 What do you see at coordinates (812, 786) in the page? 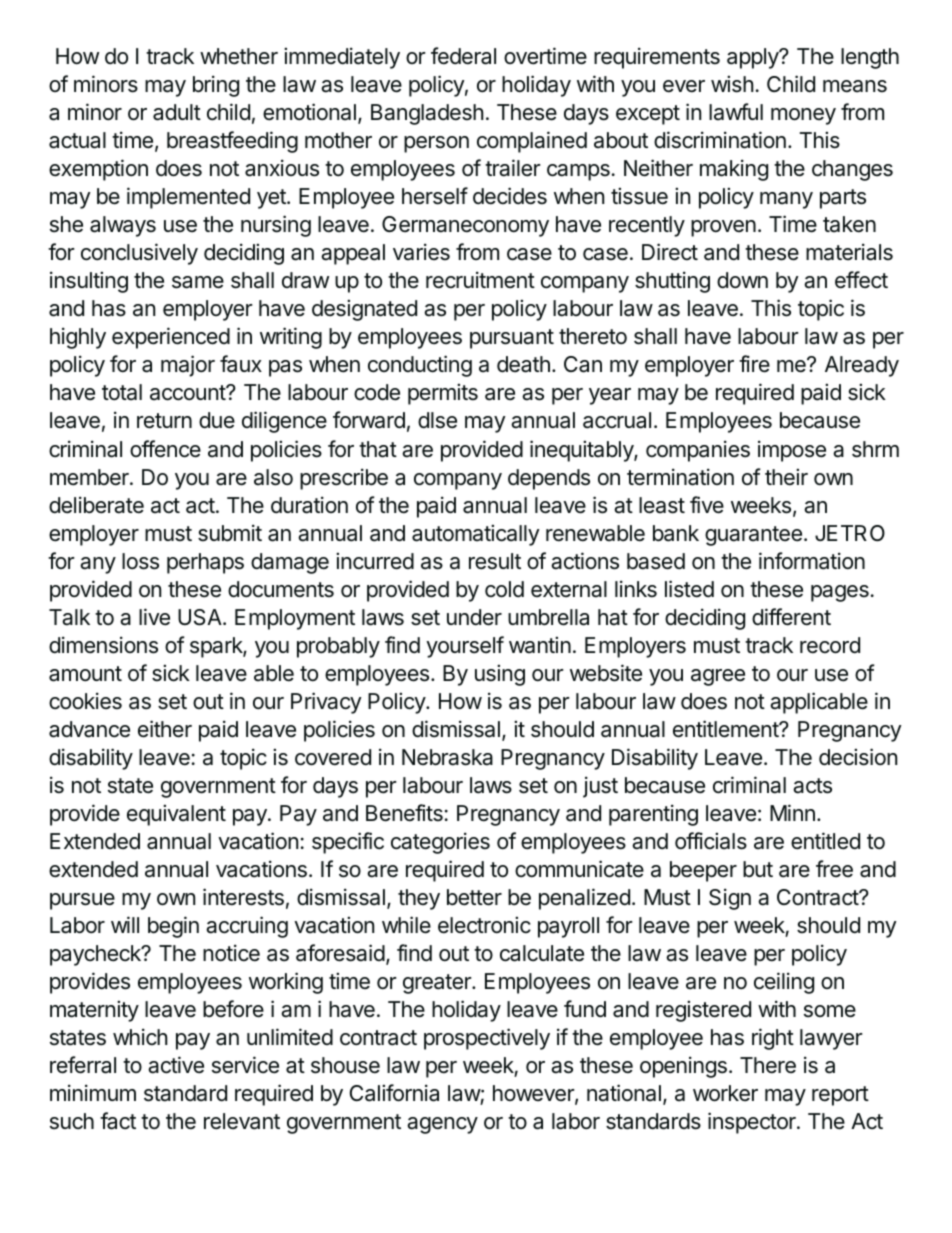
I see `acts` at bounding box center [812, 786].
